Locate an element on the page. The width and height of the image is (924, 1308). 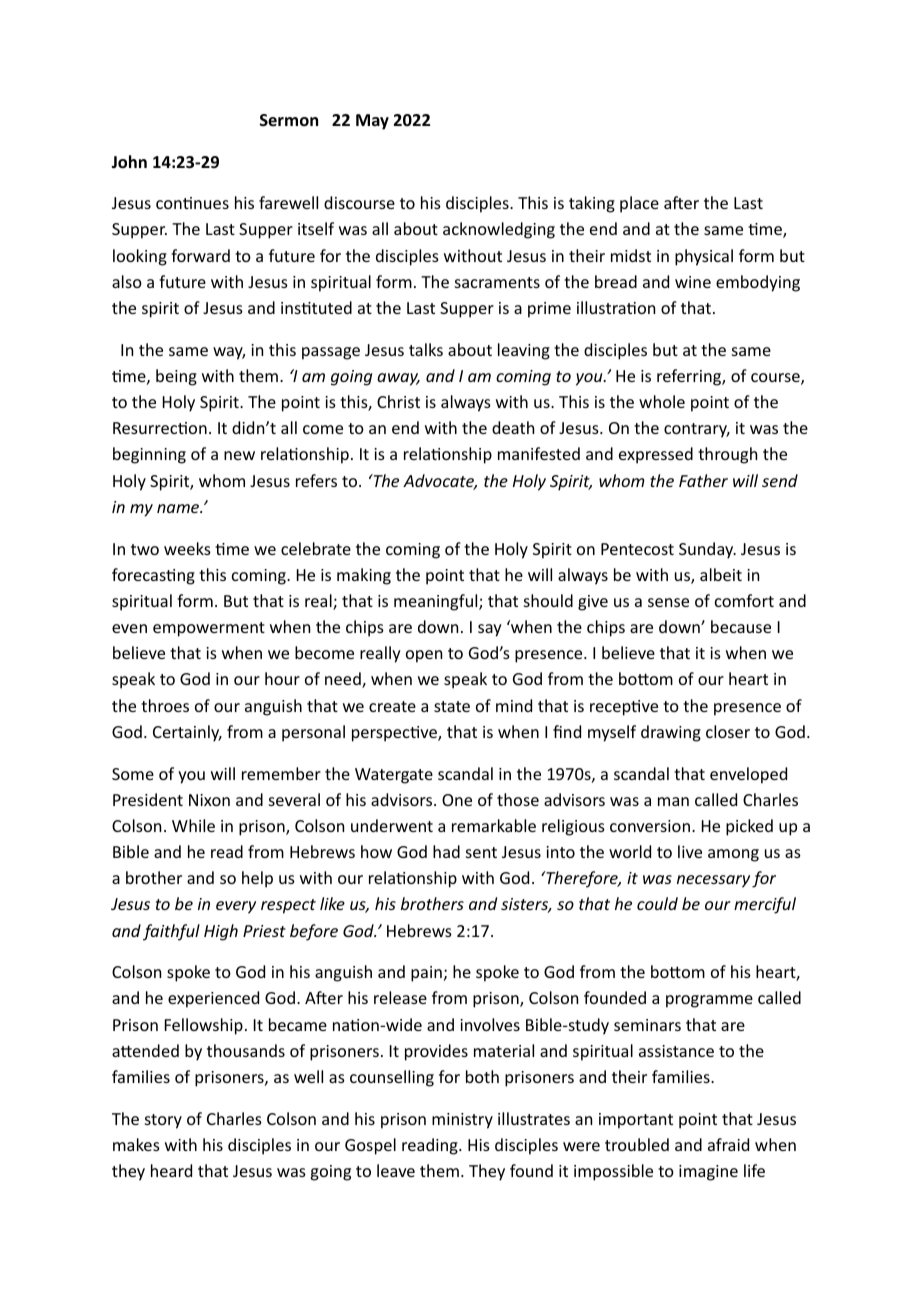
Father is located at coordinates (703, 480).
